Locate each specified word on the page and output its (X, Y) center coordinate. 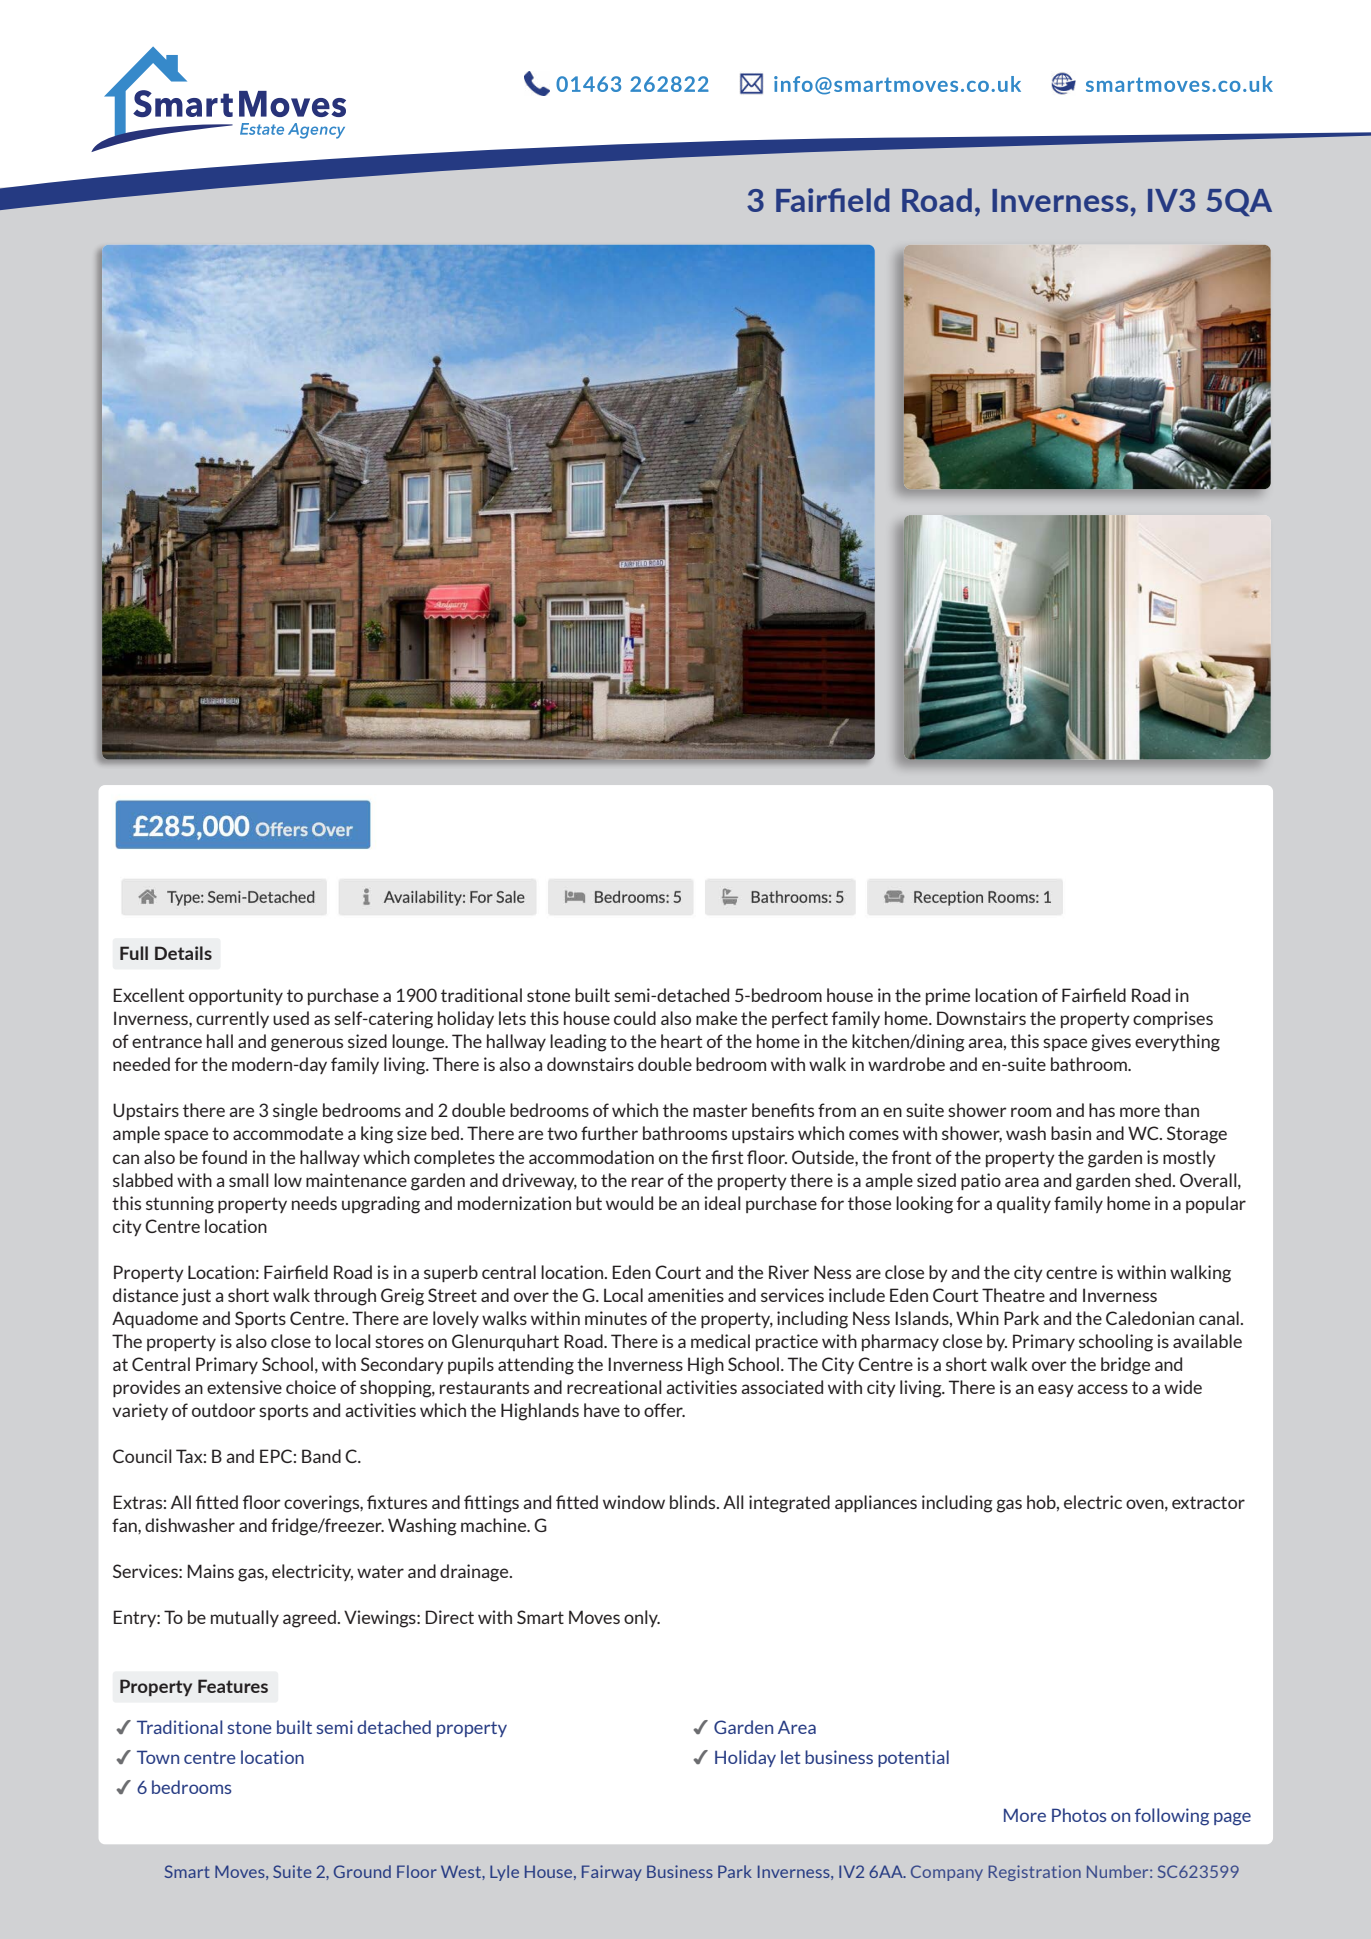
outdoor (224, 1410)
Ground (362, 1871)
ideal (722, 1203)
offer (664, 1410)
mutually (245, 1618)
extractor (1208, 1502)
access (1102, 1389)
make (716, 1018)
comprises (1173, 1019)
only (642, 1618)
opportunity (236, 996)
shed (1153, 1180)
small (249, 1180)
